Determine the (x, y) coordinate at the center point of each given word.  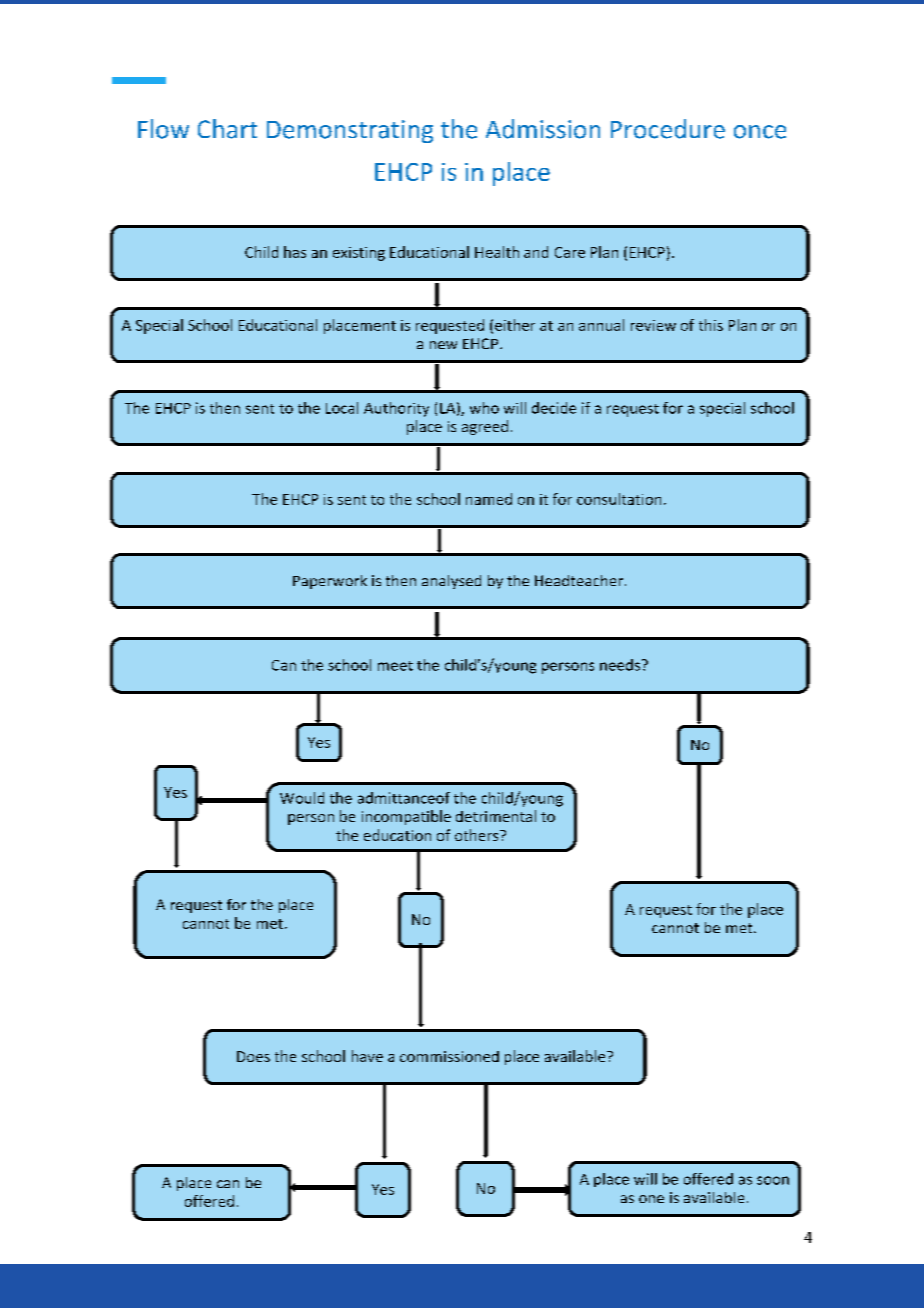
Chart (227, 129)
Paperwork (330, 582)
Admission (543, 129)
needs (620, 665)
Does (253, 1056)
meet (395, 666)
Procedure (668, 129)
